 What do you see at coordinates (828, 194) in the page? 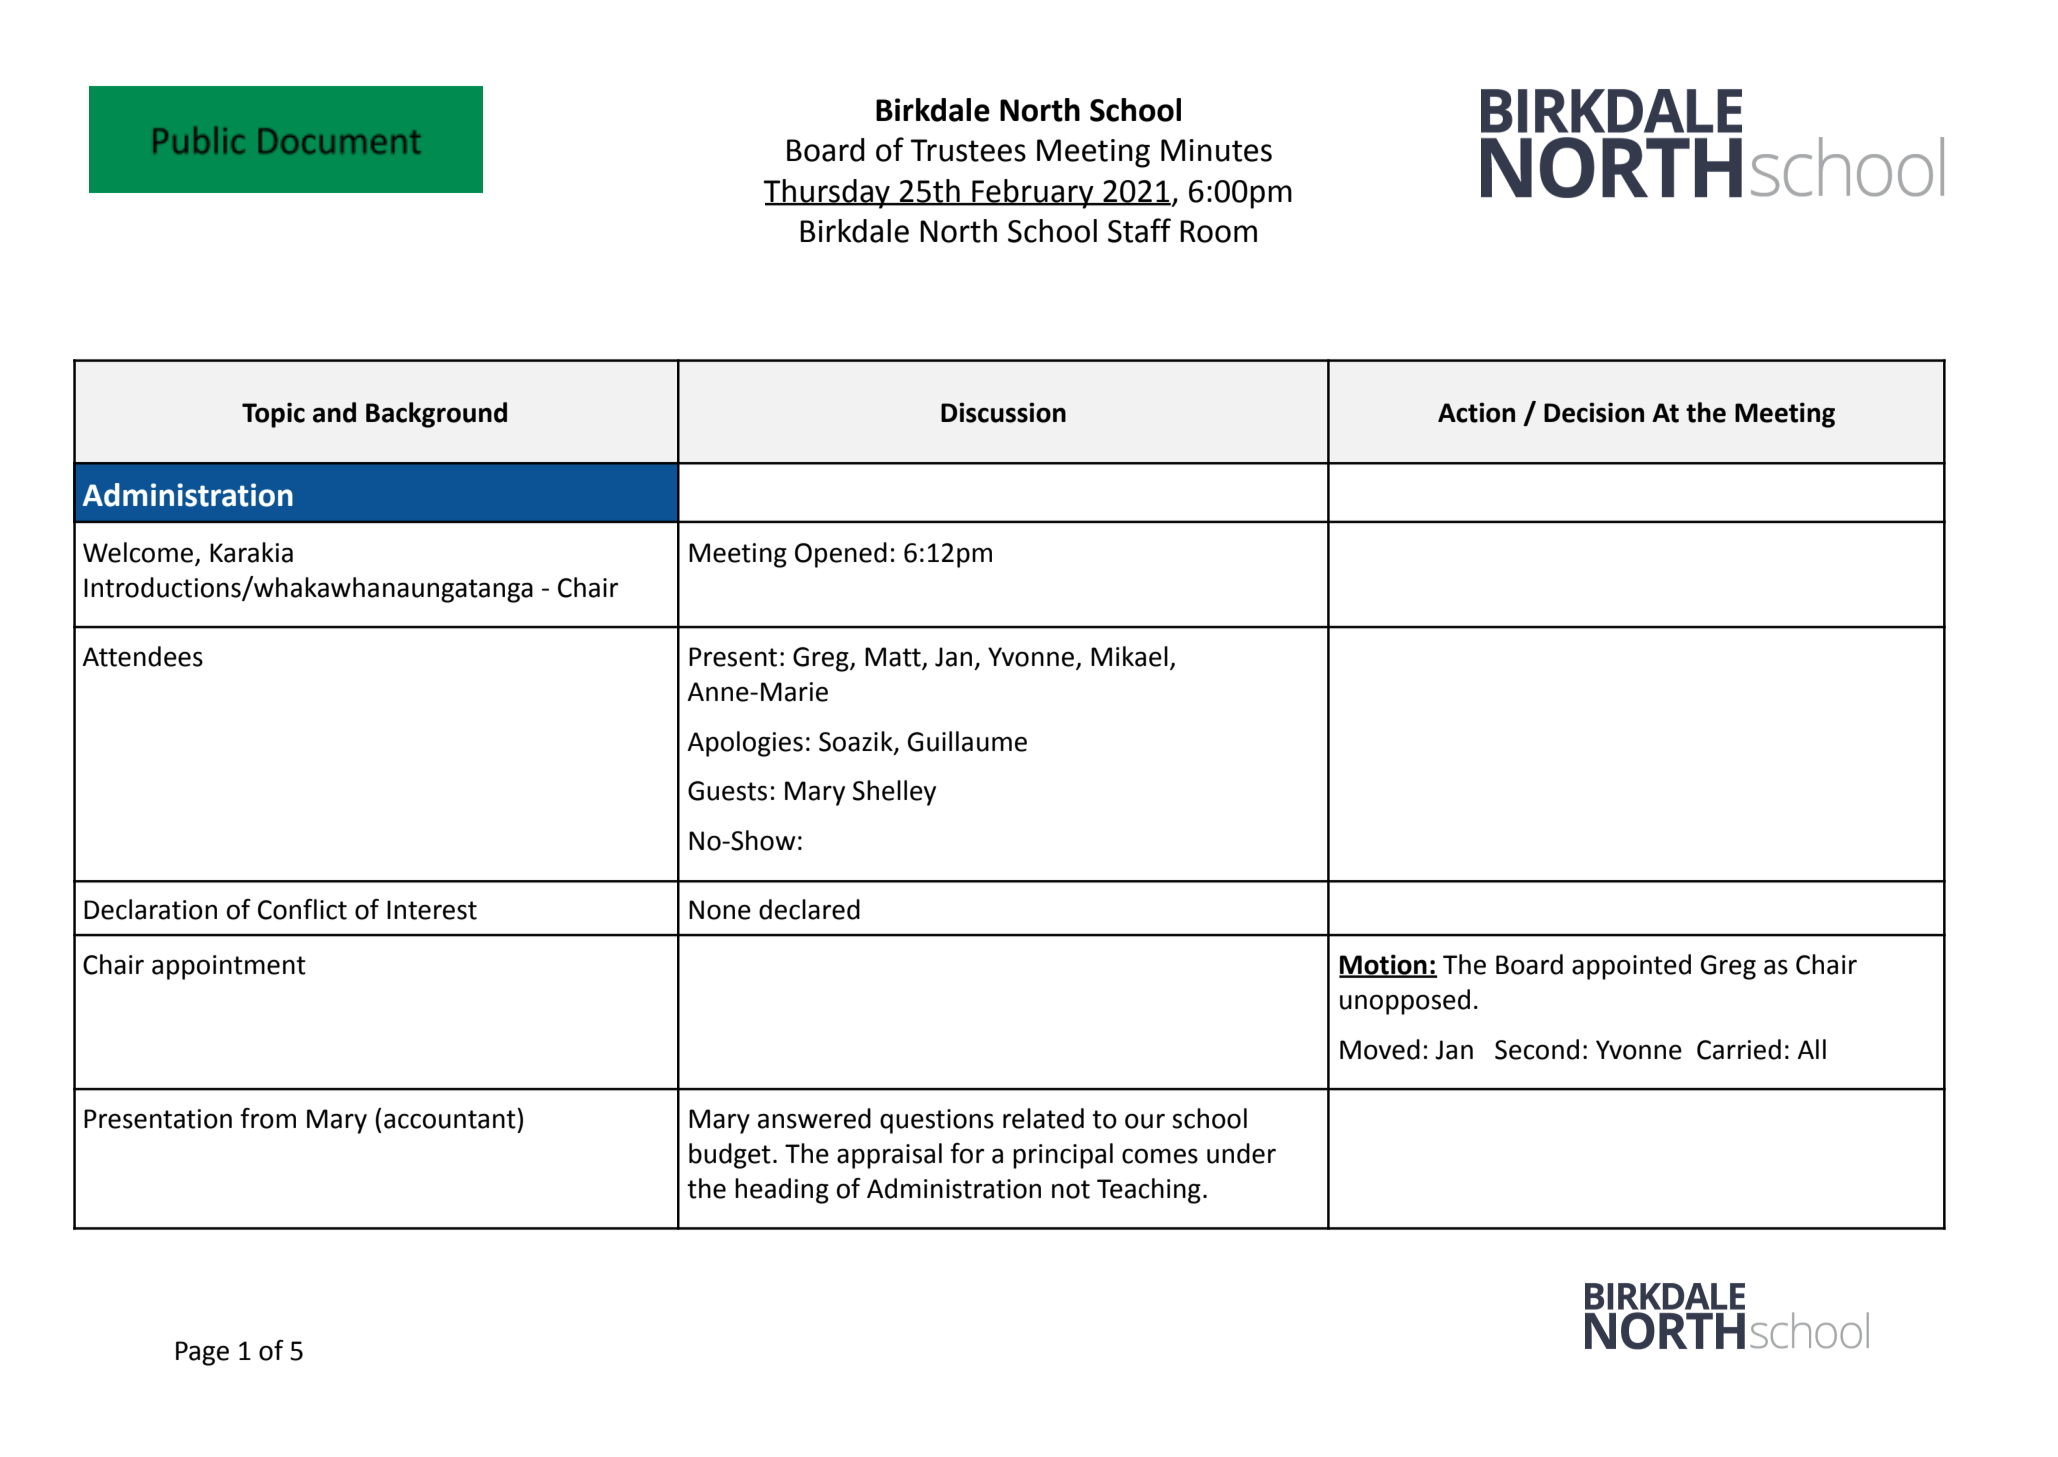
I see `Thursday` at bounding box center [828, 194].
